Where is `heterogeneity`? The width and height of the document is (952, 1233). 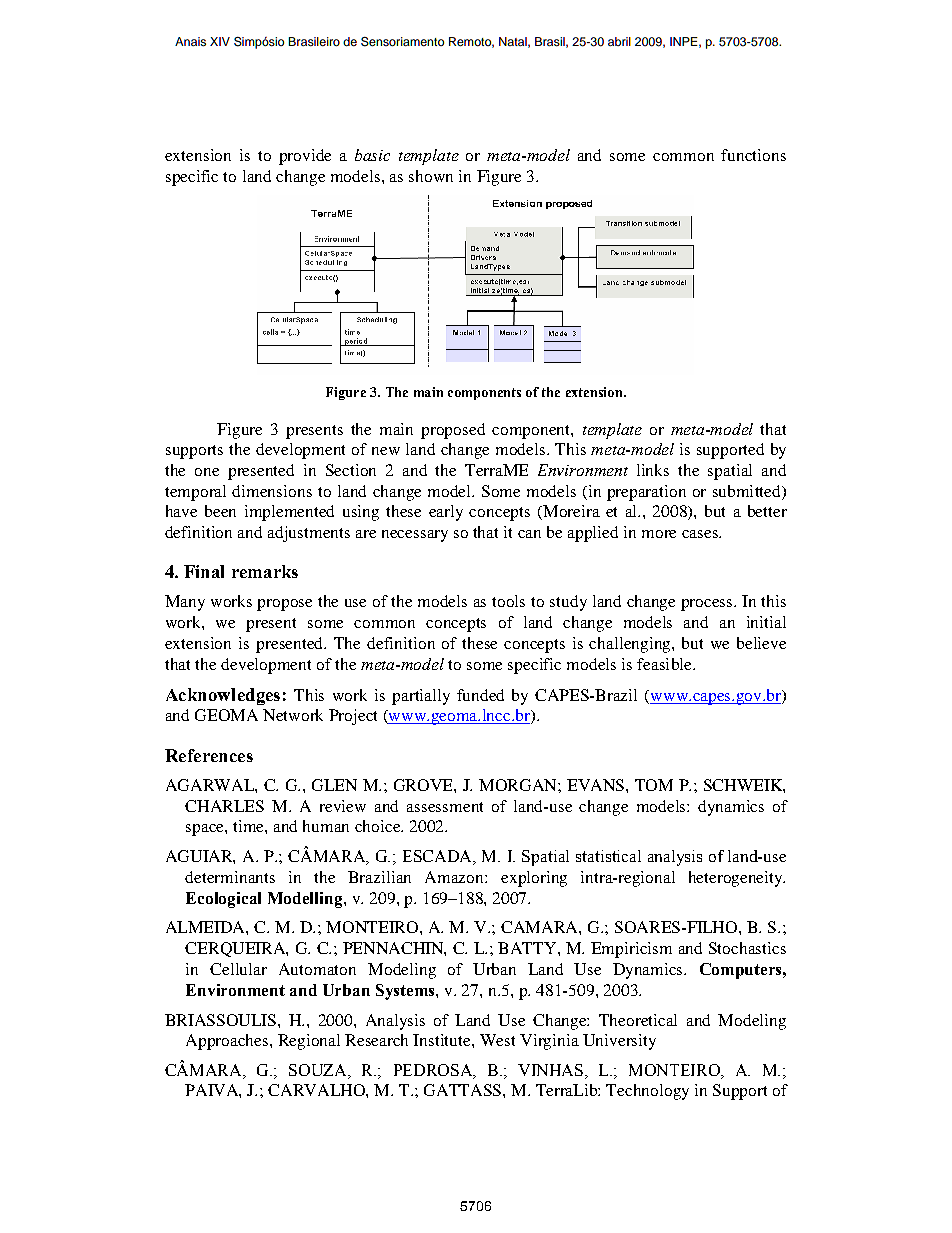
heterogeneity is located at coordinates (737, 879).
